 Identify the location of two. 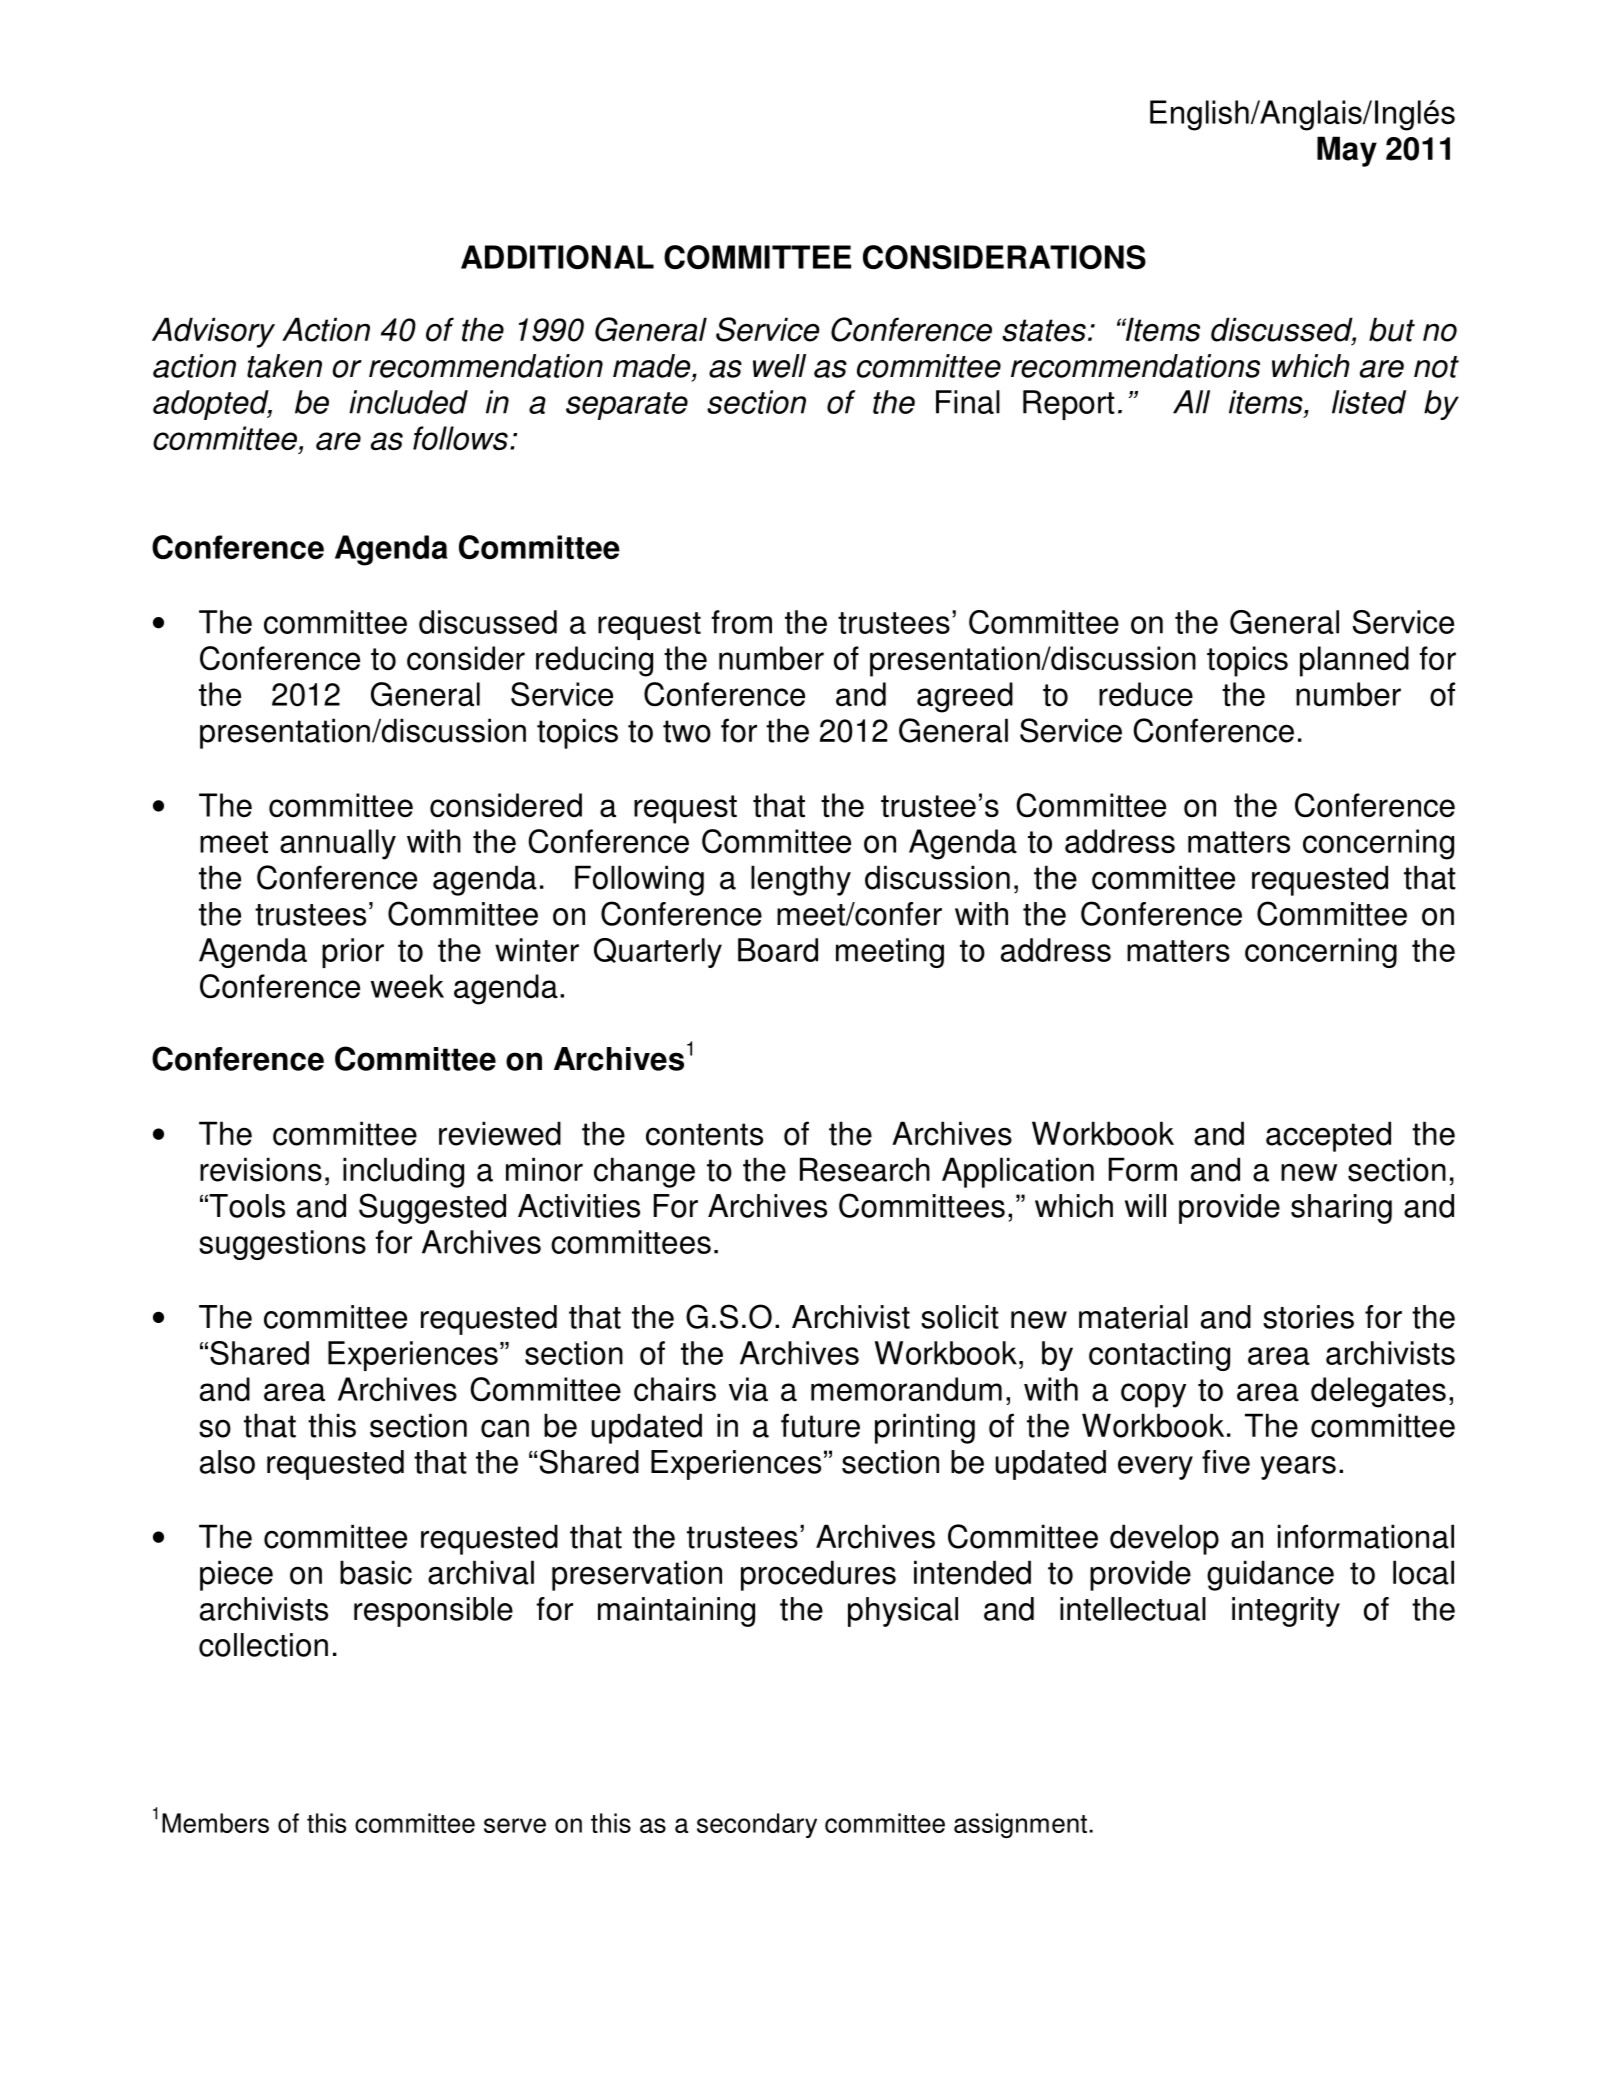
(687, 731).
